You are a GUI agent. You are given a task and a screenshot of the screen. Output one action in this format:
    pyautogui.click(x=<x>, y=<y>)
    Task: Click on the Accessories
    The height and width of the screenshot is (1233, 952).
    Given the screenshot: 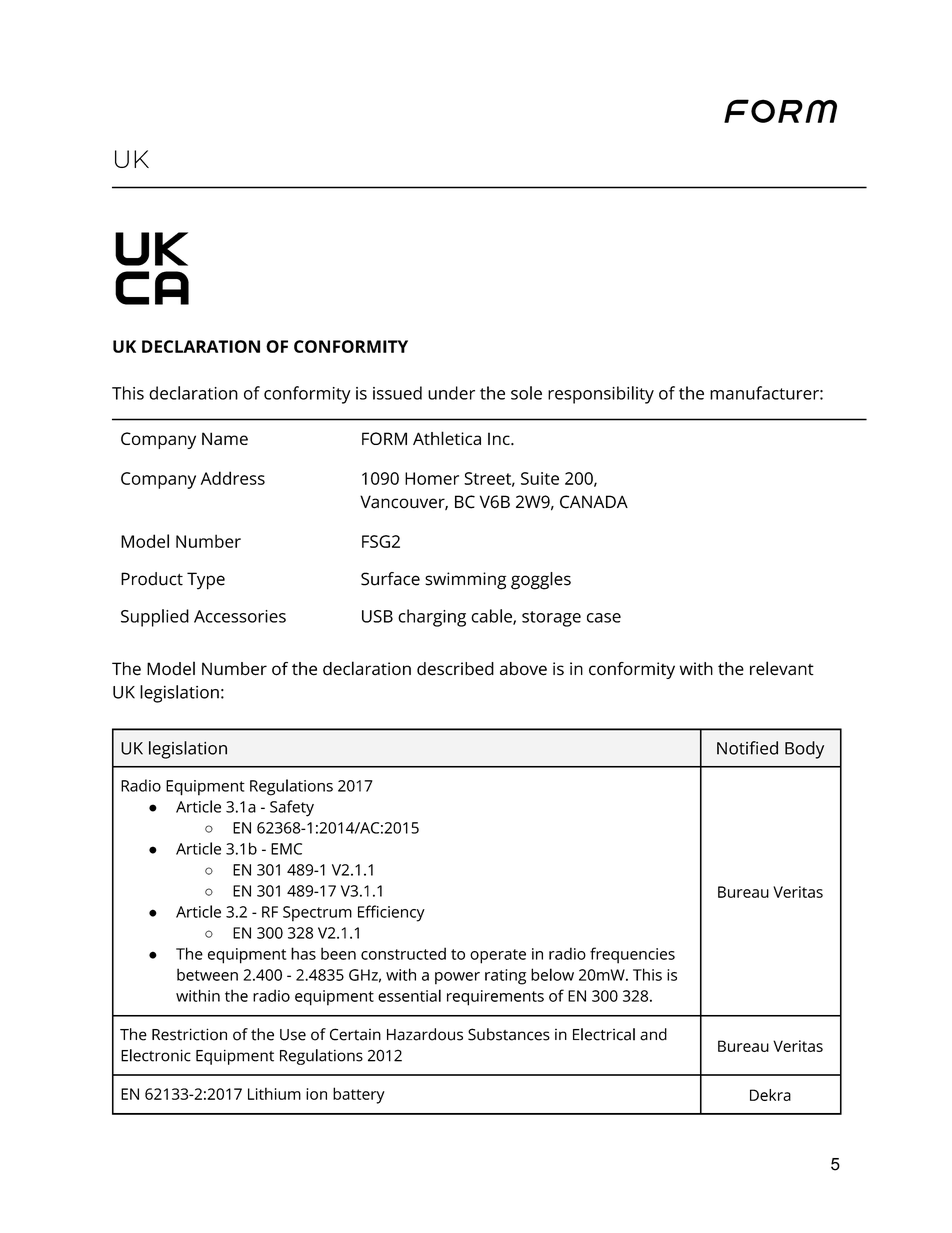 What is the action you would take?
    pyautogui.click(x=240, y=616)
